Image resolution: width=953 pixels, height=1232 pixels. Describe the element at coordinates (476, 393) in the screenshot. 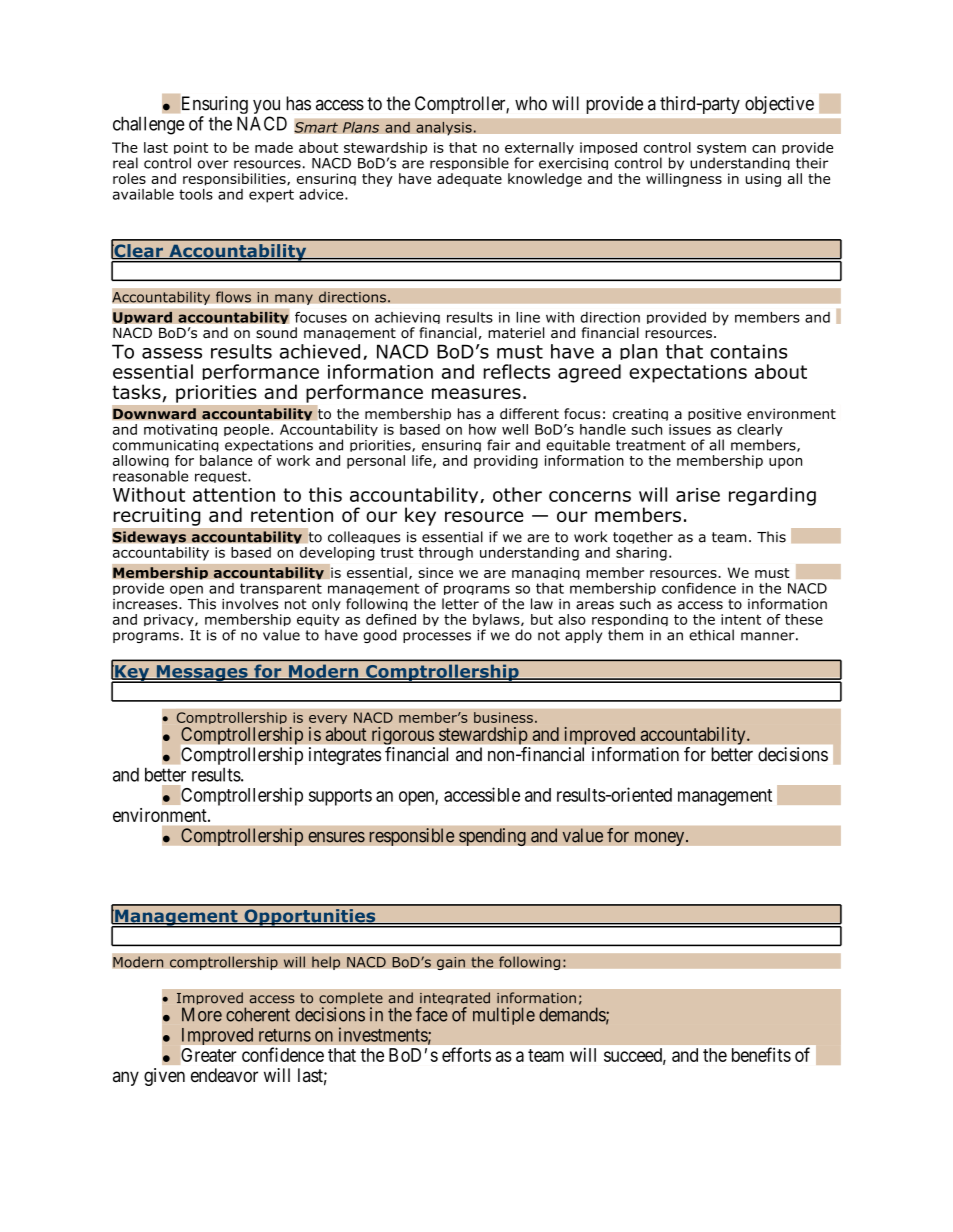

I see `measures` at that location.
